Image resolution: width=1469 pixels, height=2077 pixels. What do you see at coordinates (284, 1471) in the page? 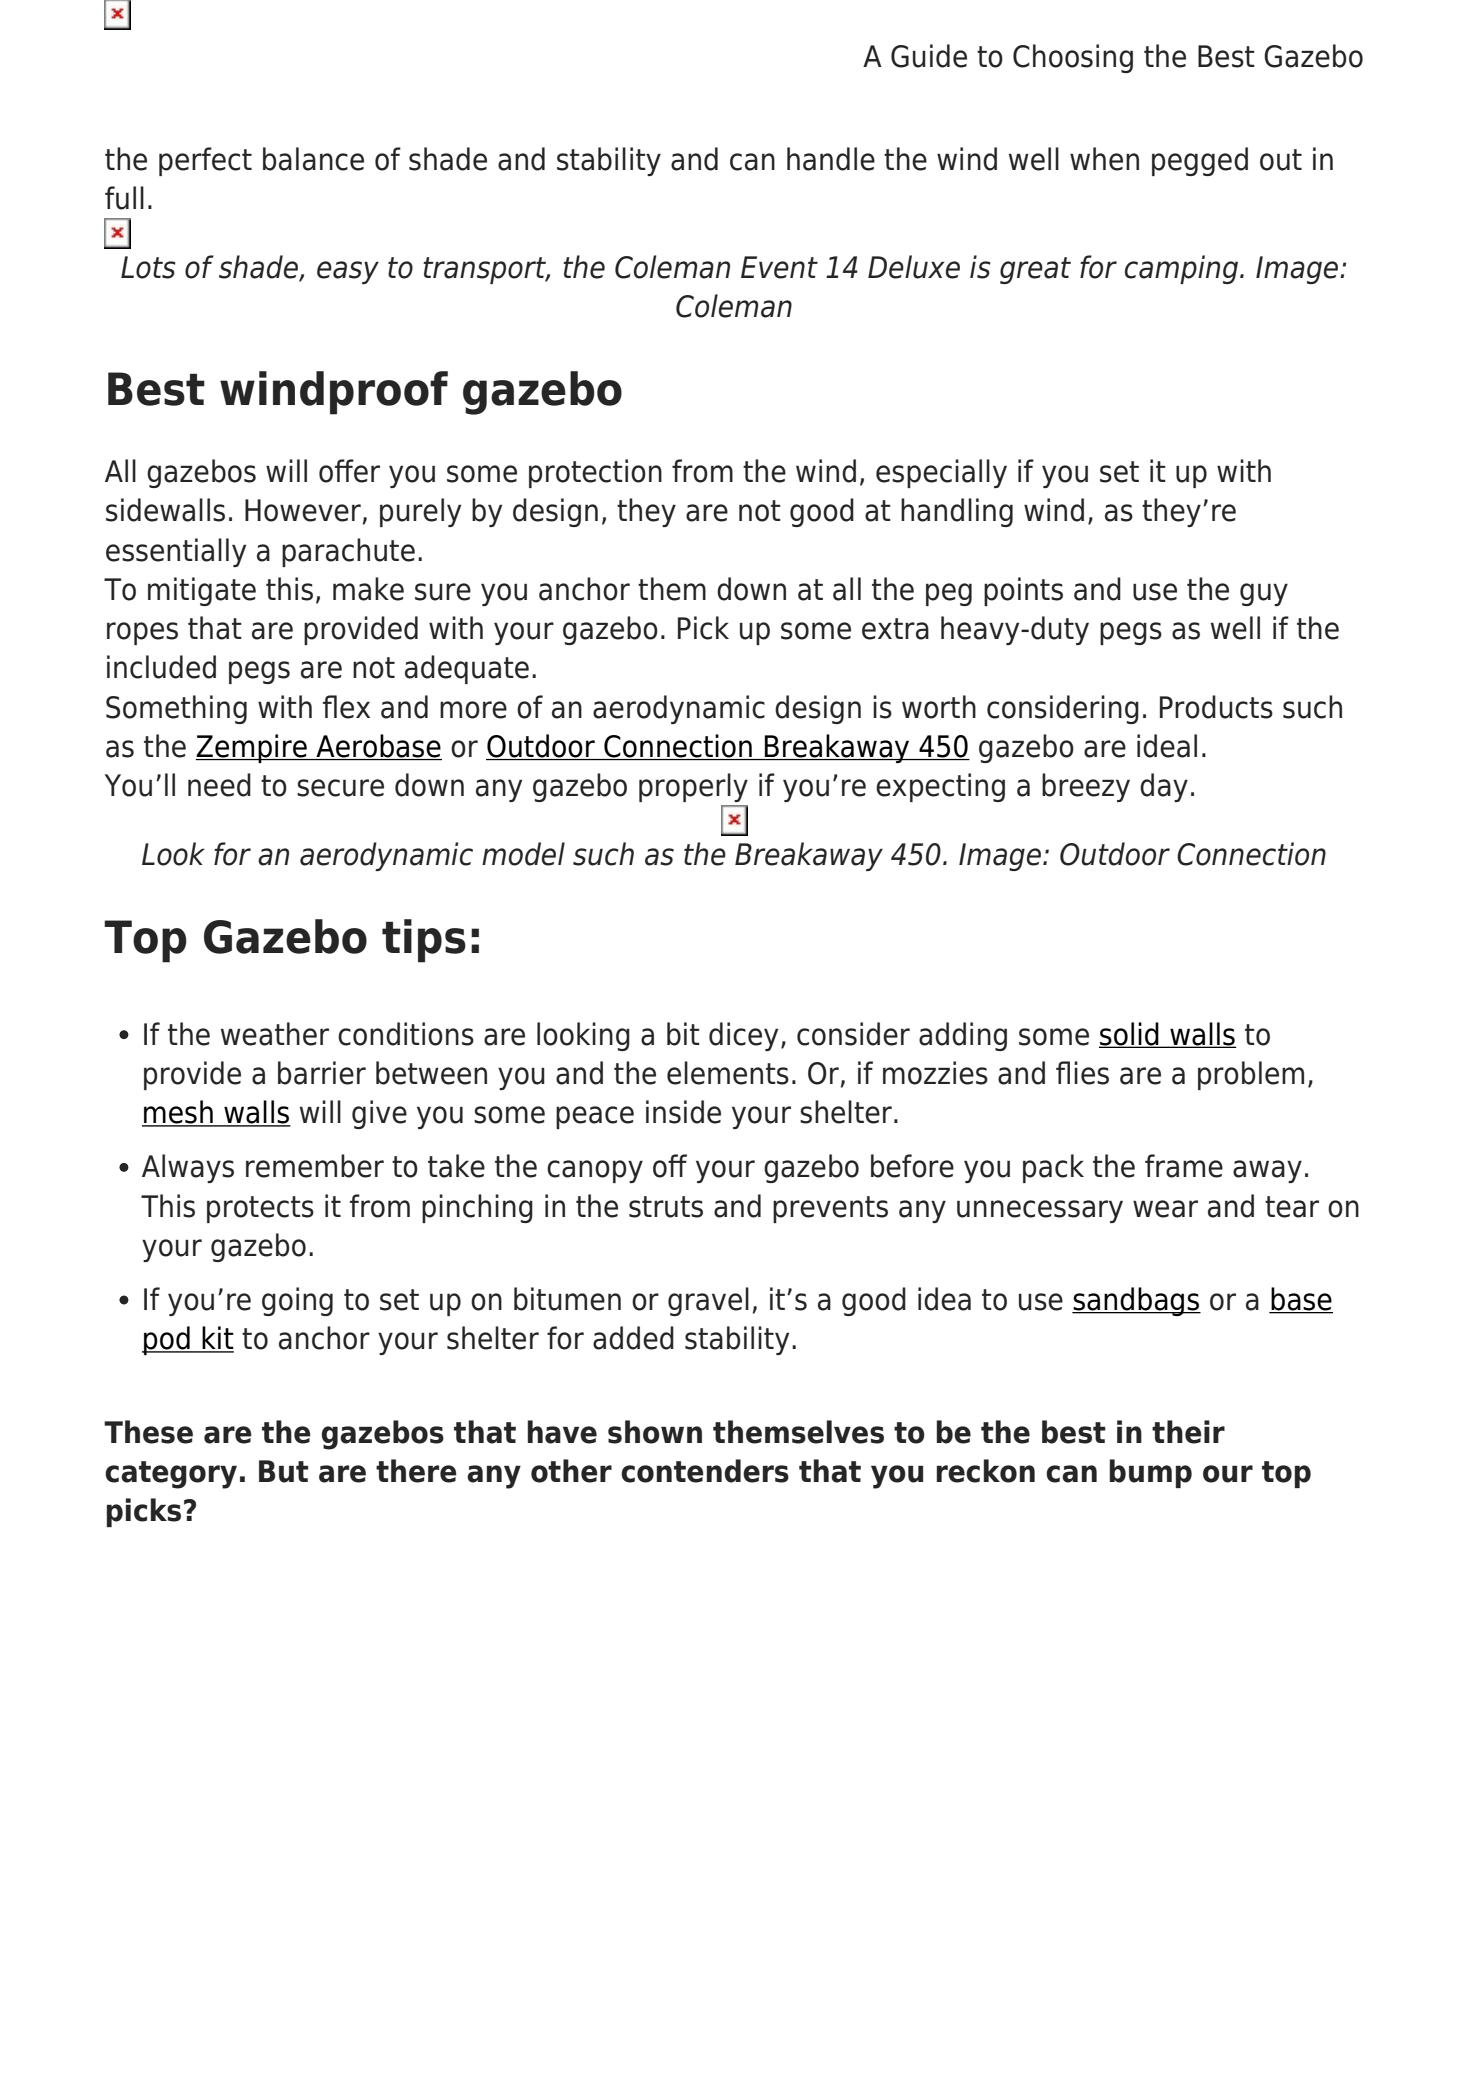
I see `But` at bounding box center [284, 1471].
